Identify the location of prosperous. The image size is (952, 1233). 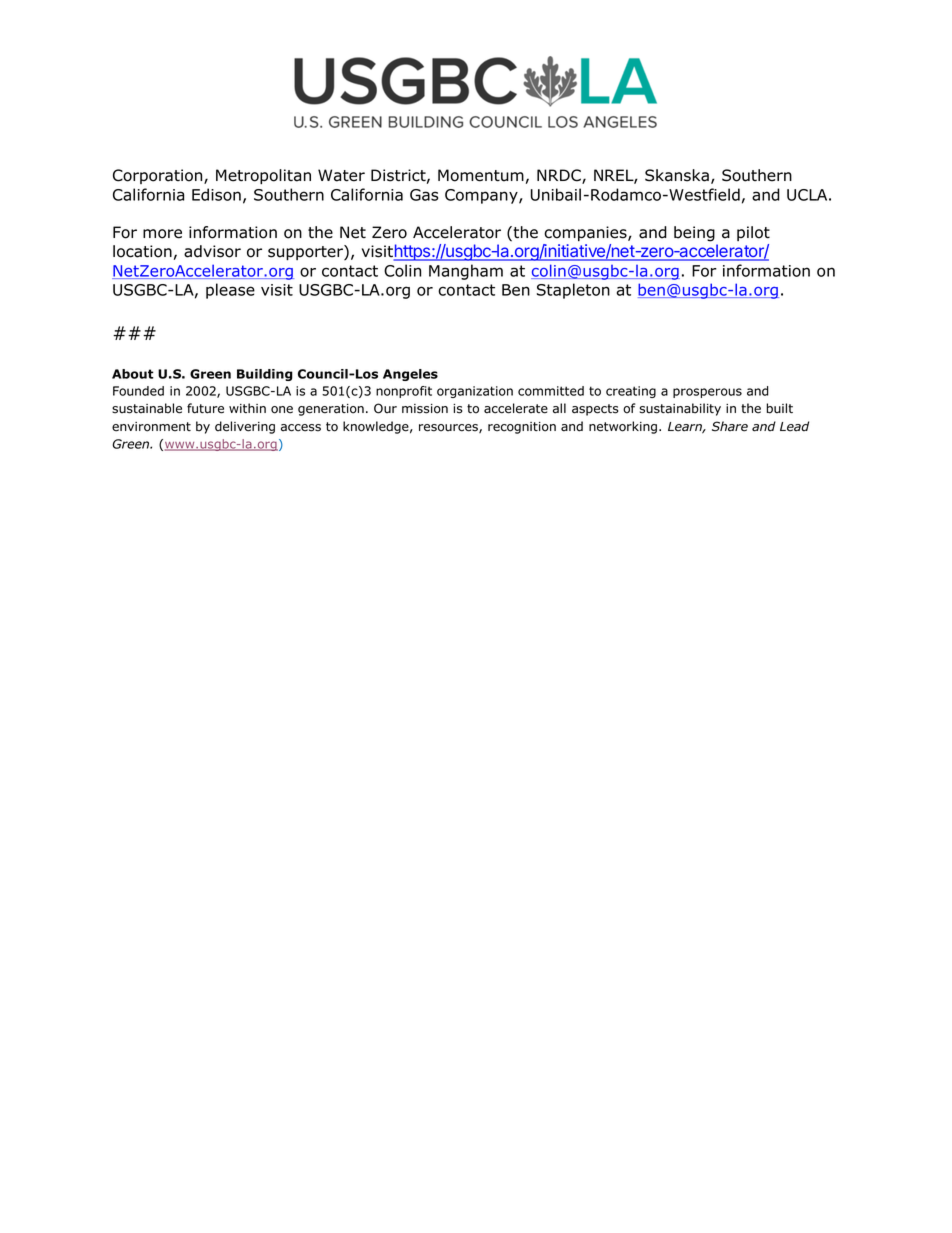
(707, 393).
